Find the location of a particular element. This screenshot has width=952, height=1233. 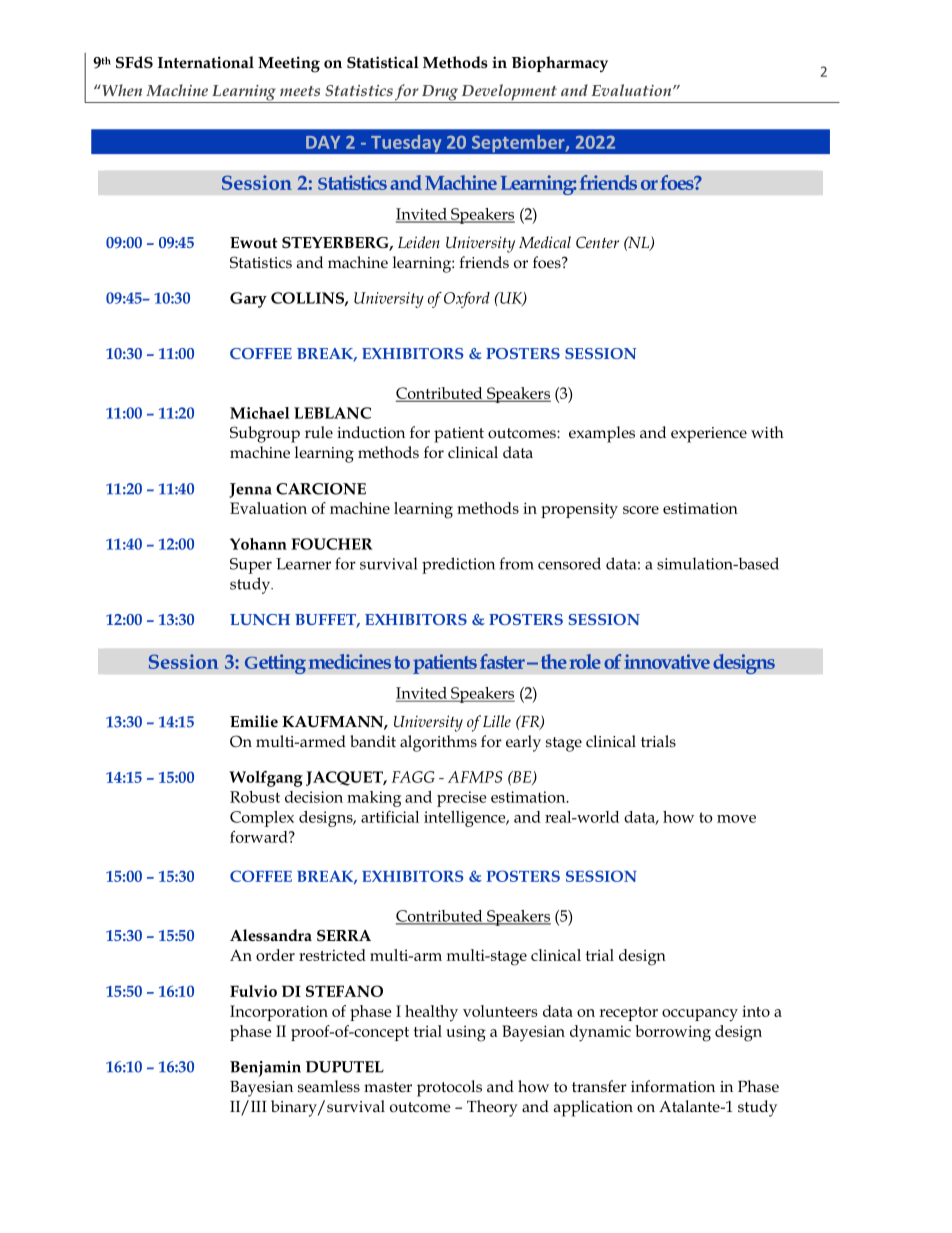

prediction is located at coordinates (458, 565).
